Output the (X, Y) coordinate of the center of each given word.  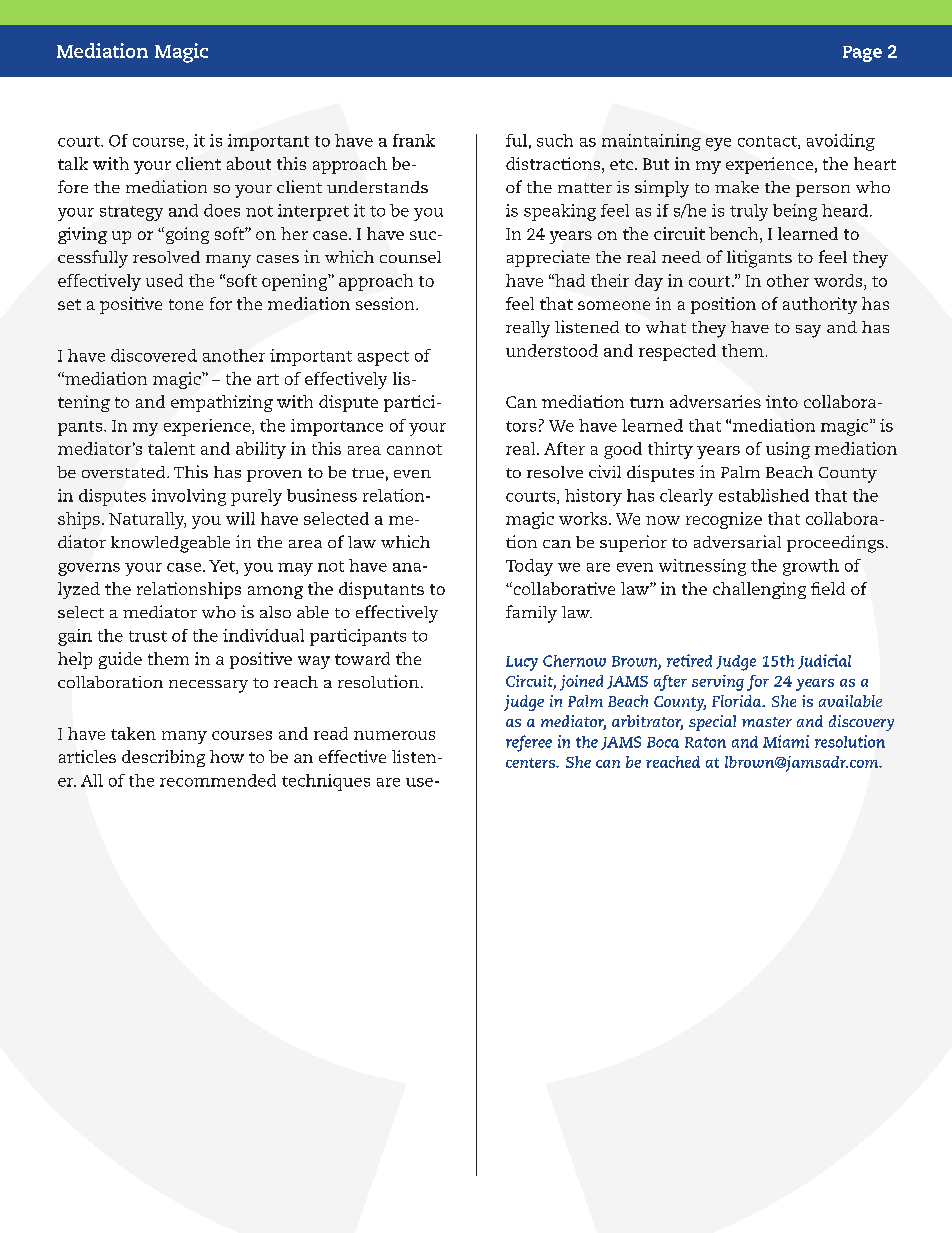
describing (163, 758)
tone (186, 304)
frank (414, 140)
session (386, 303)
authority (820, 305)
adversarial (737, 541)
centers (531, 763)
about (249, 163)
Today (529, 567)
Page (862, 54)
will (240, 518)
